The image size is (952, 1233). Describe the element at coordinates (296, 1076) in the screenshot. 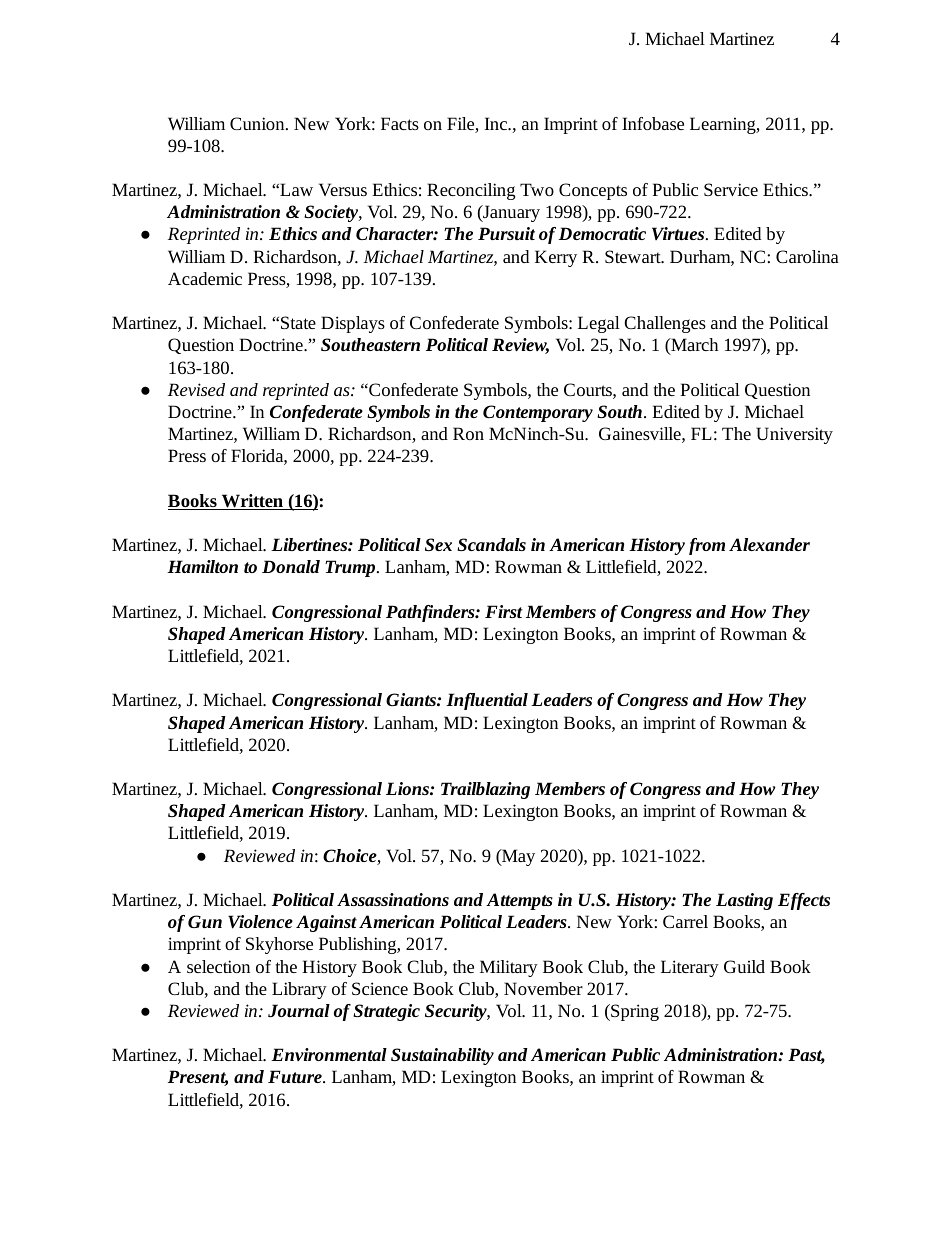

I see `Future` at that location.
